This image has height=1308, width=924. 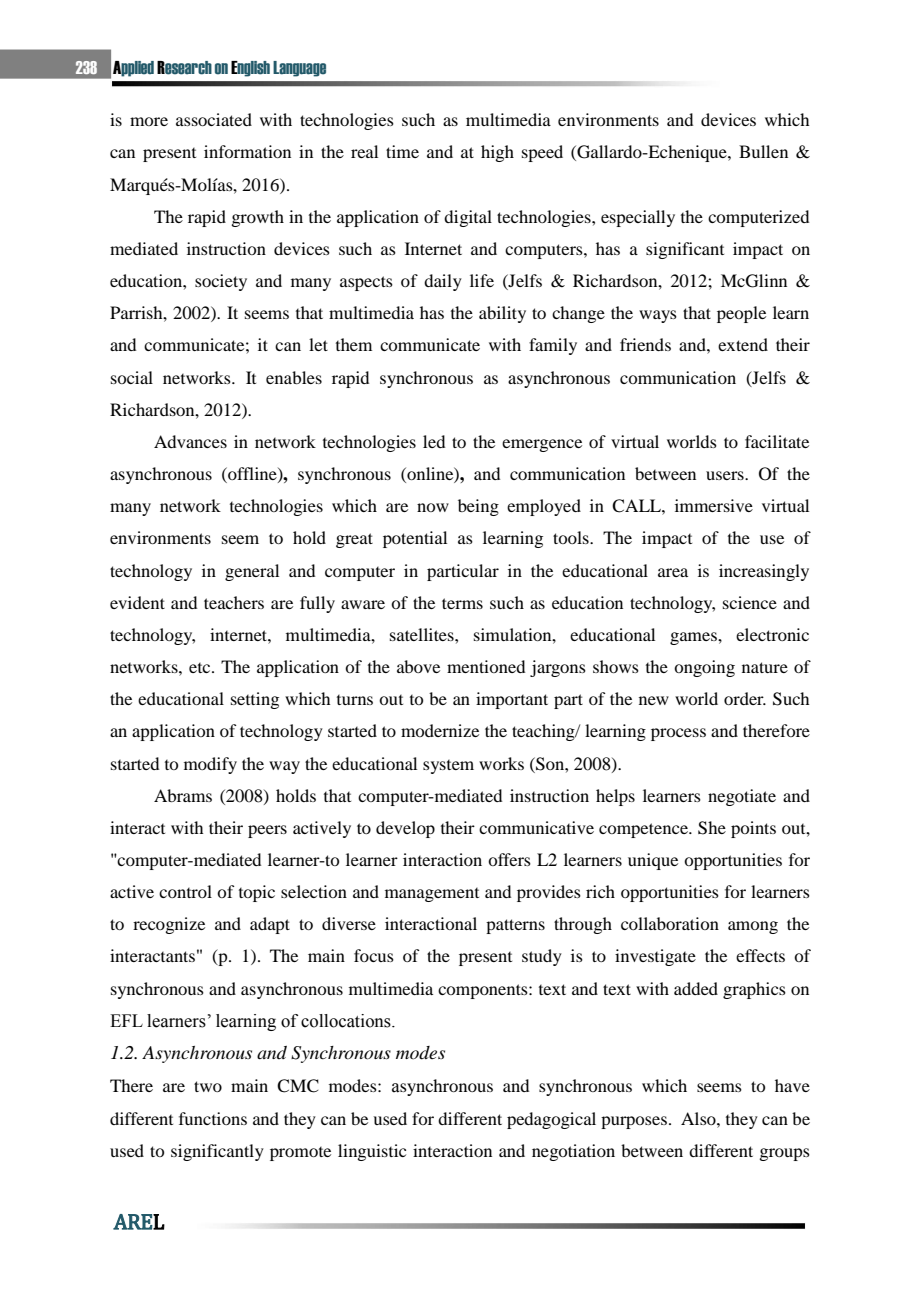 I want to click on ability, so click(x=502, y=314).
